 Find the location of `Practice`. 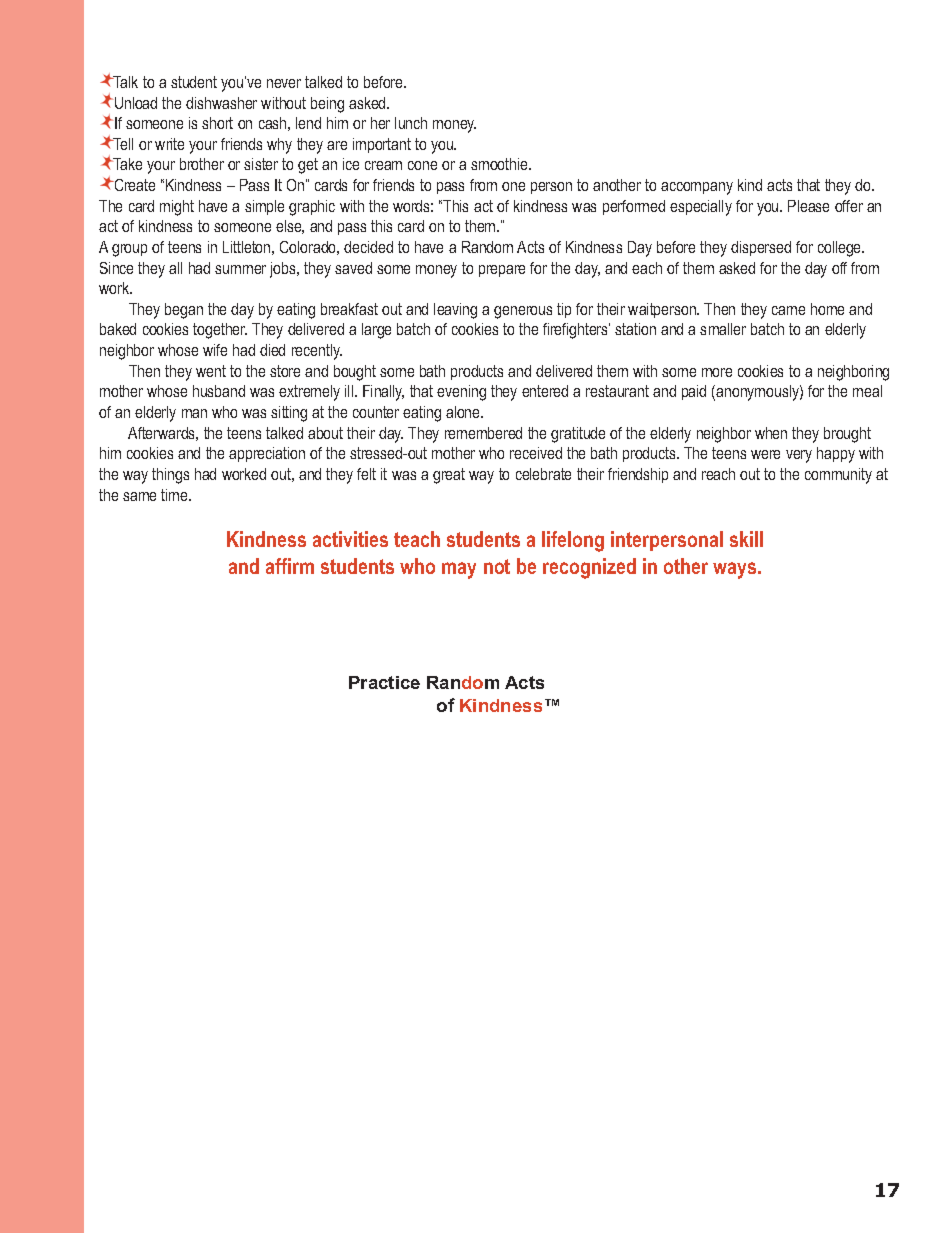

Practice is located at coordinates (384, 682).
